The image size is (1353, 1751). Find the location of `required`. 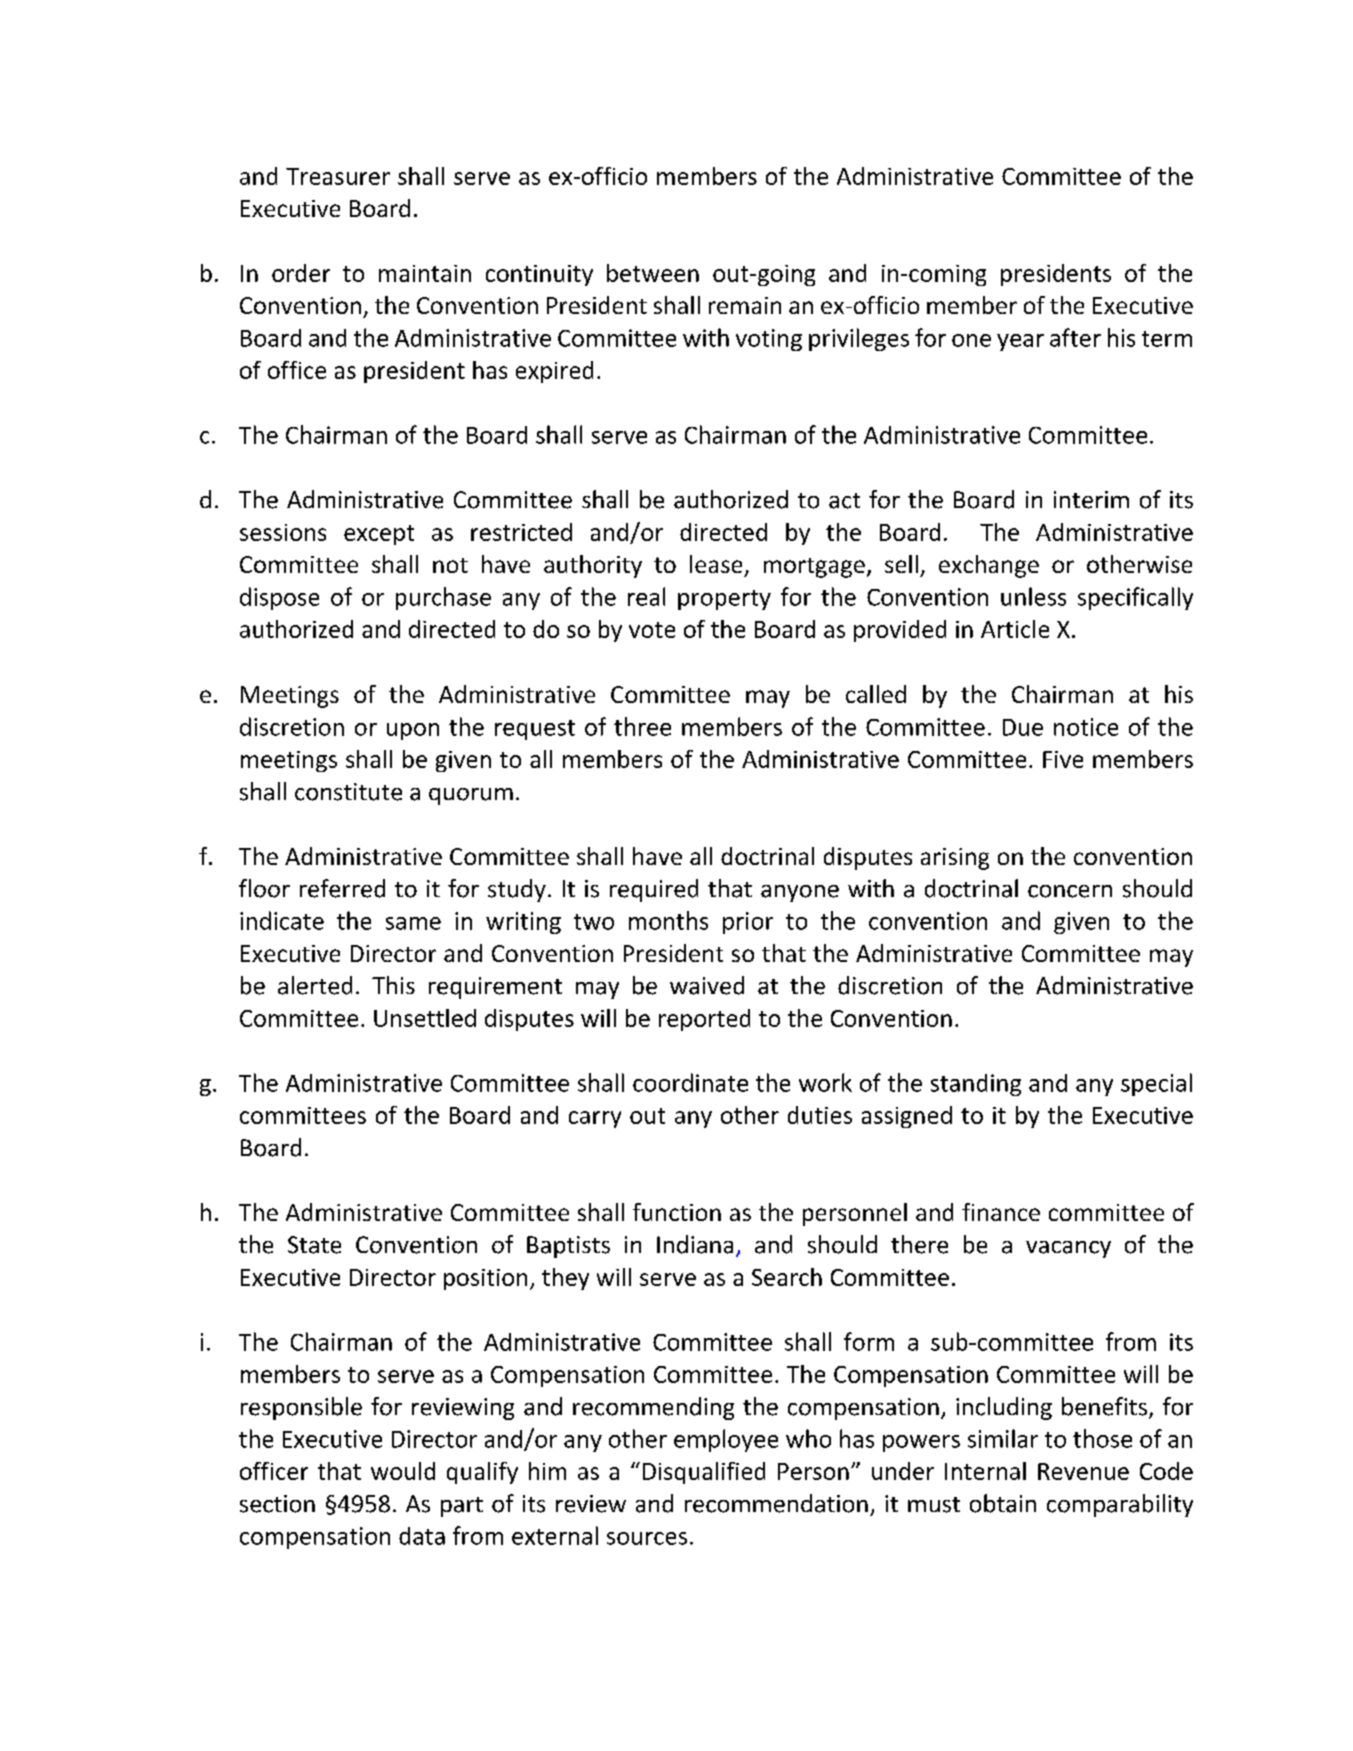

required is located at coordinates (654, 890).
